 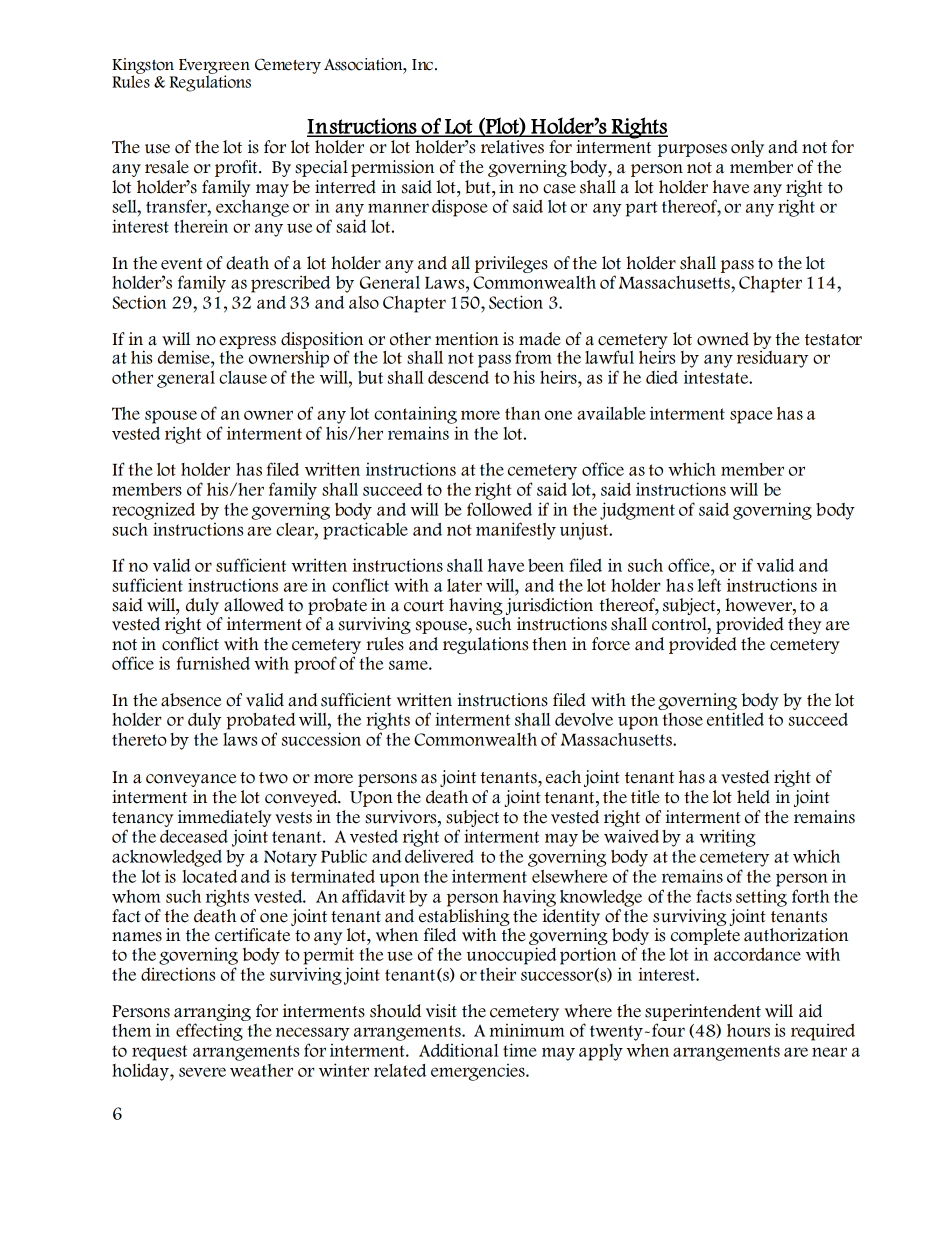 I want to click on owned, so click(x=723, y=339).
